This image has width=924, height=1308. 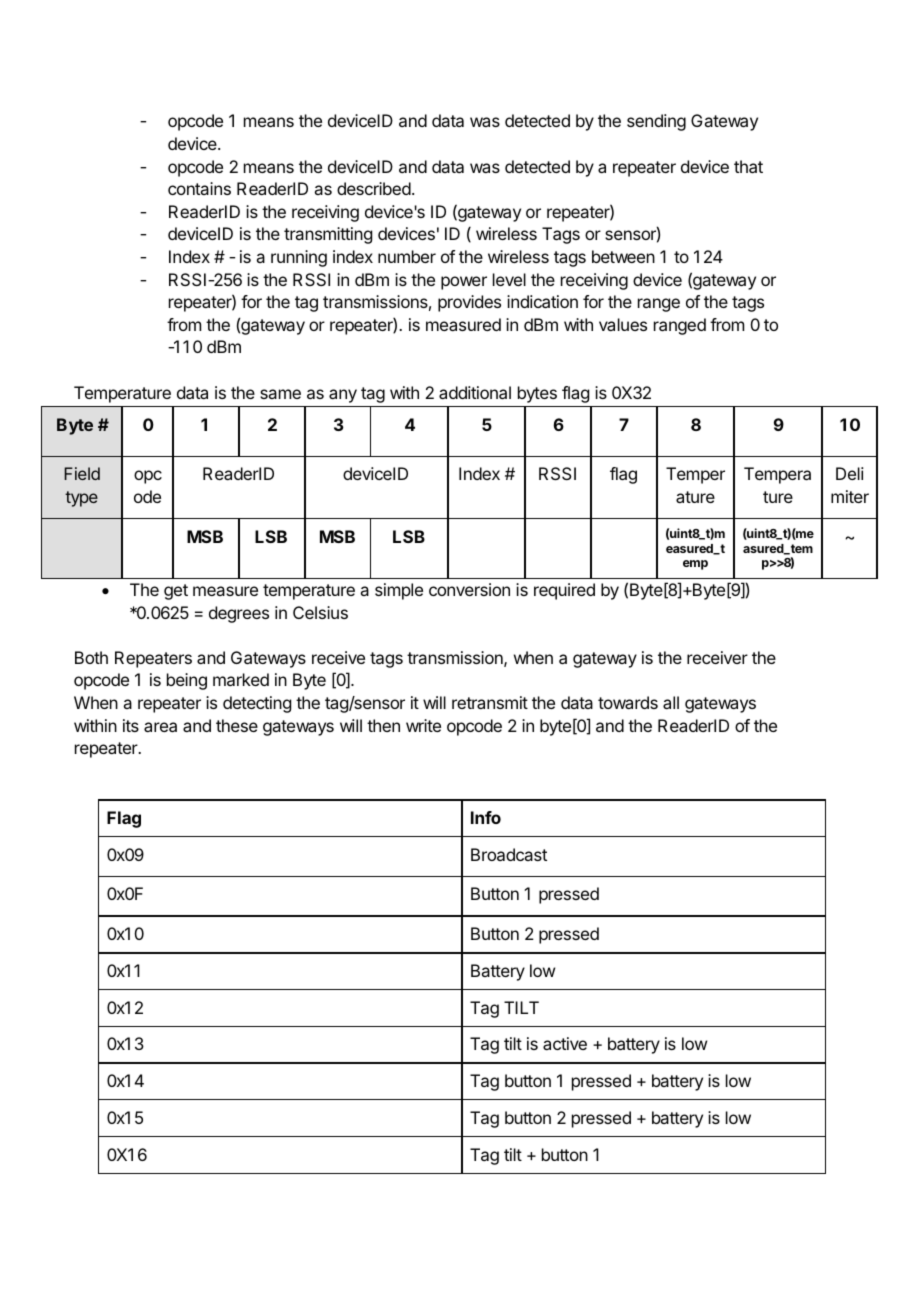 I want to click on Info, so click(x=486, y=817).
